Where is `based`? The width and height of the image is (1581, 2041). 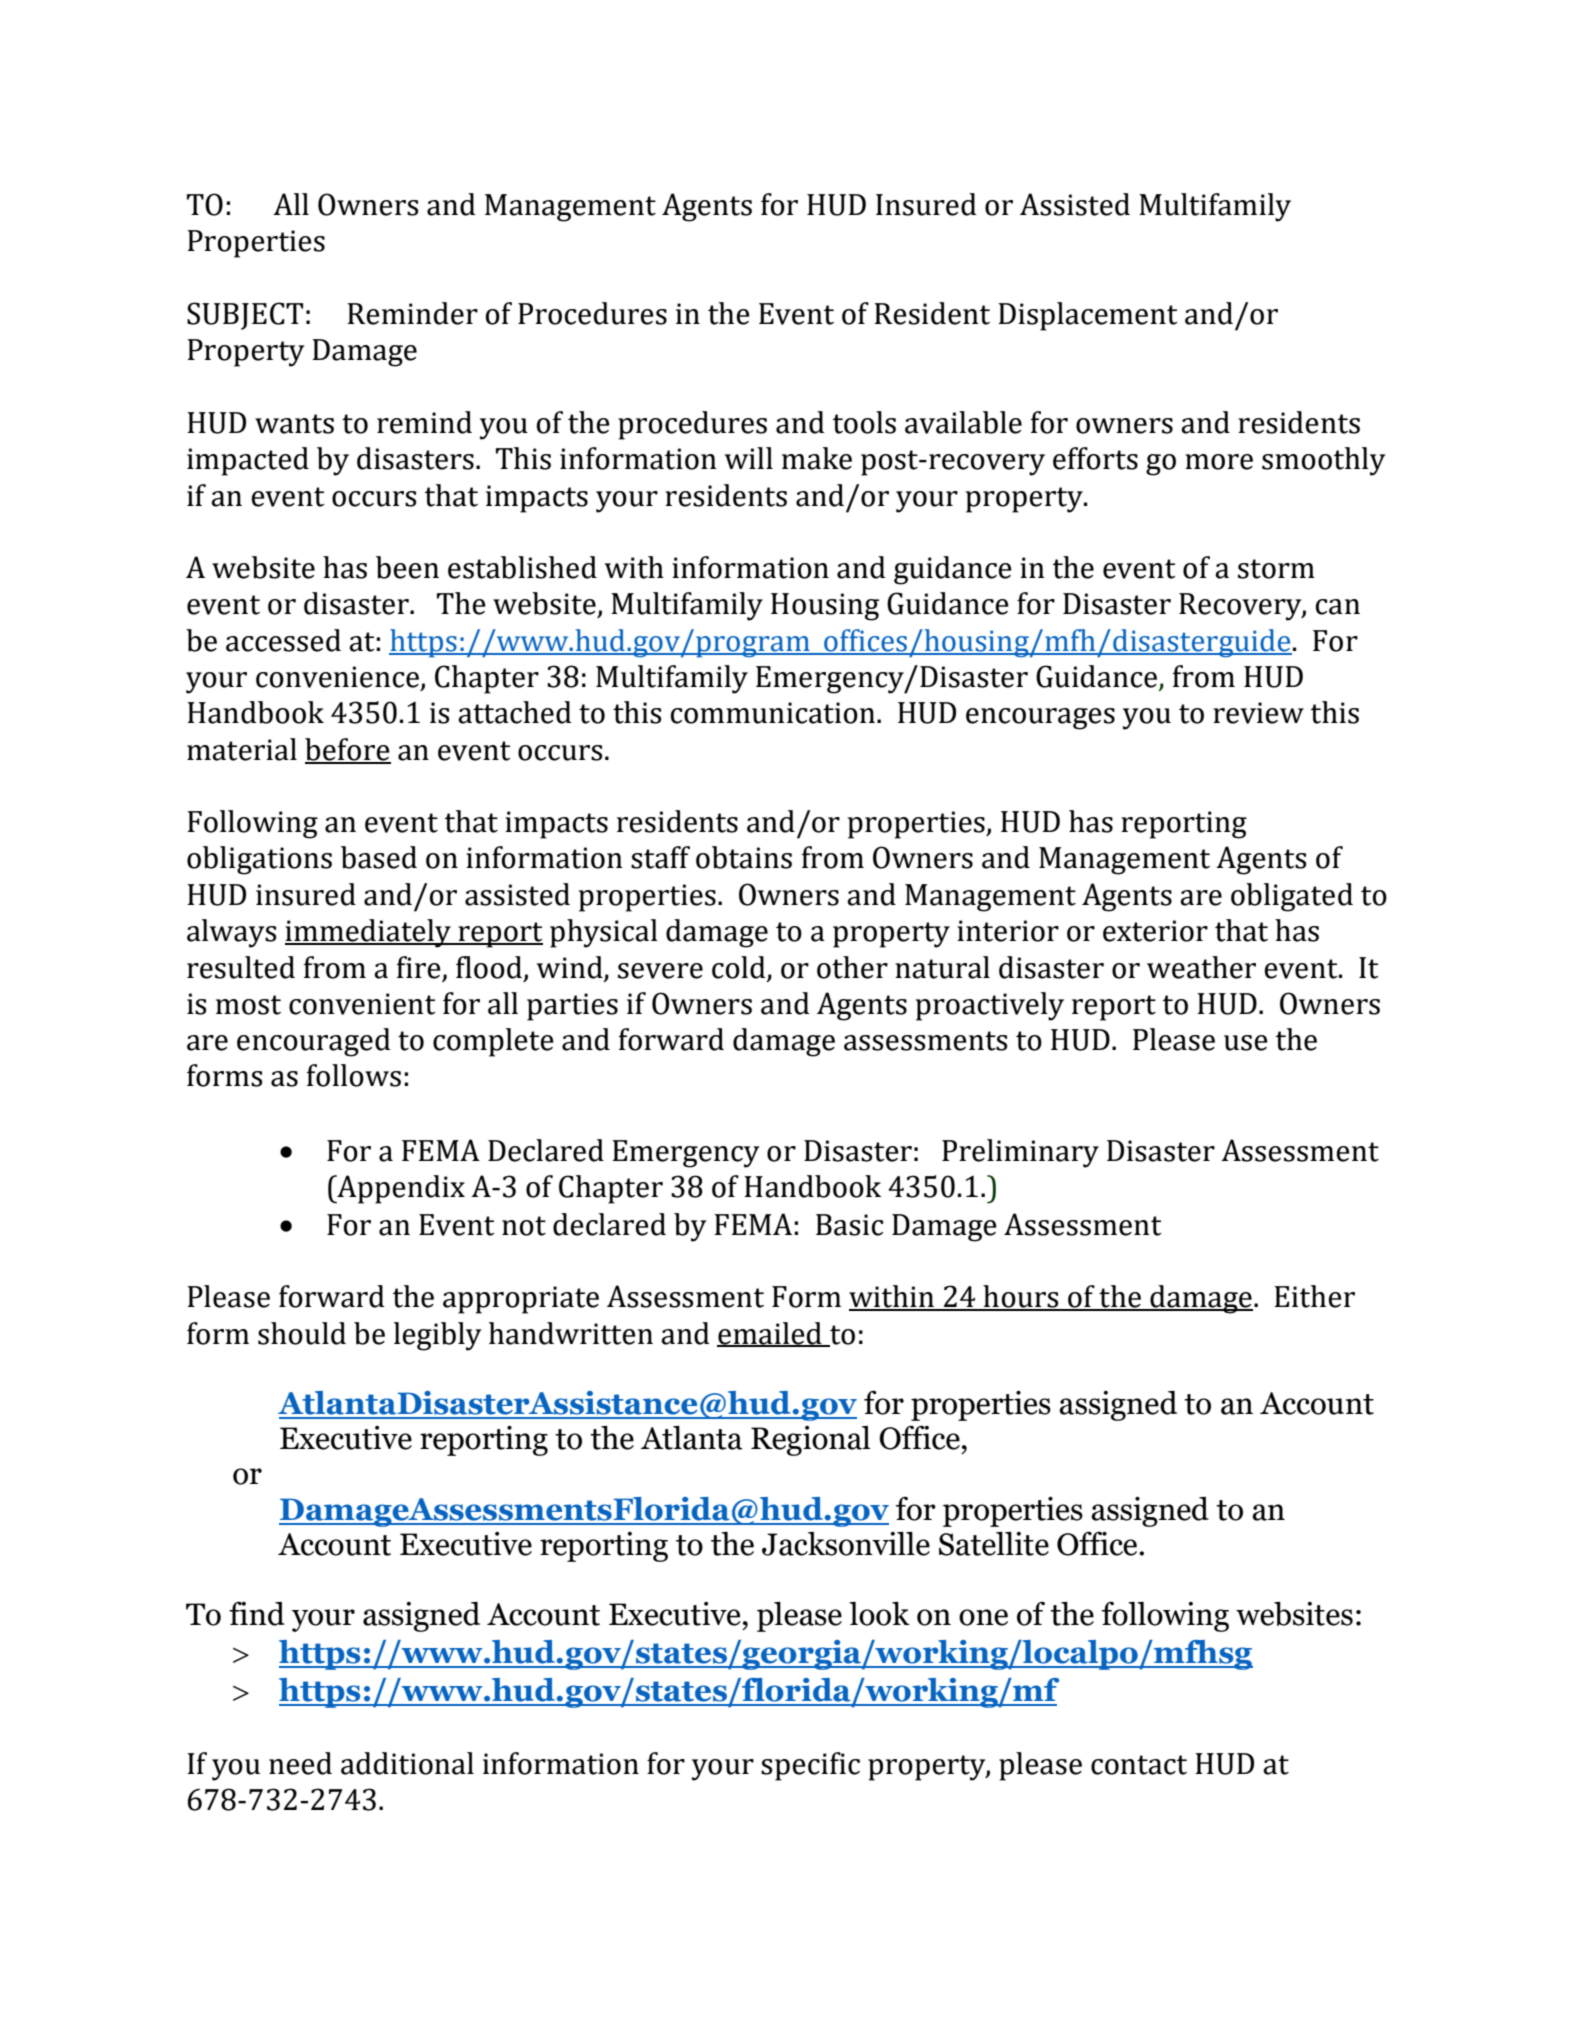 based is located at coordinates (379, 857).
